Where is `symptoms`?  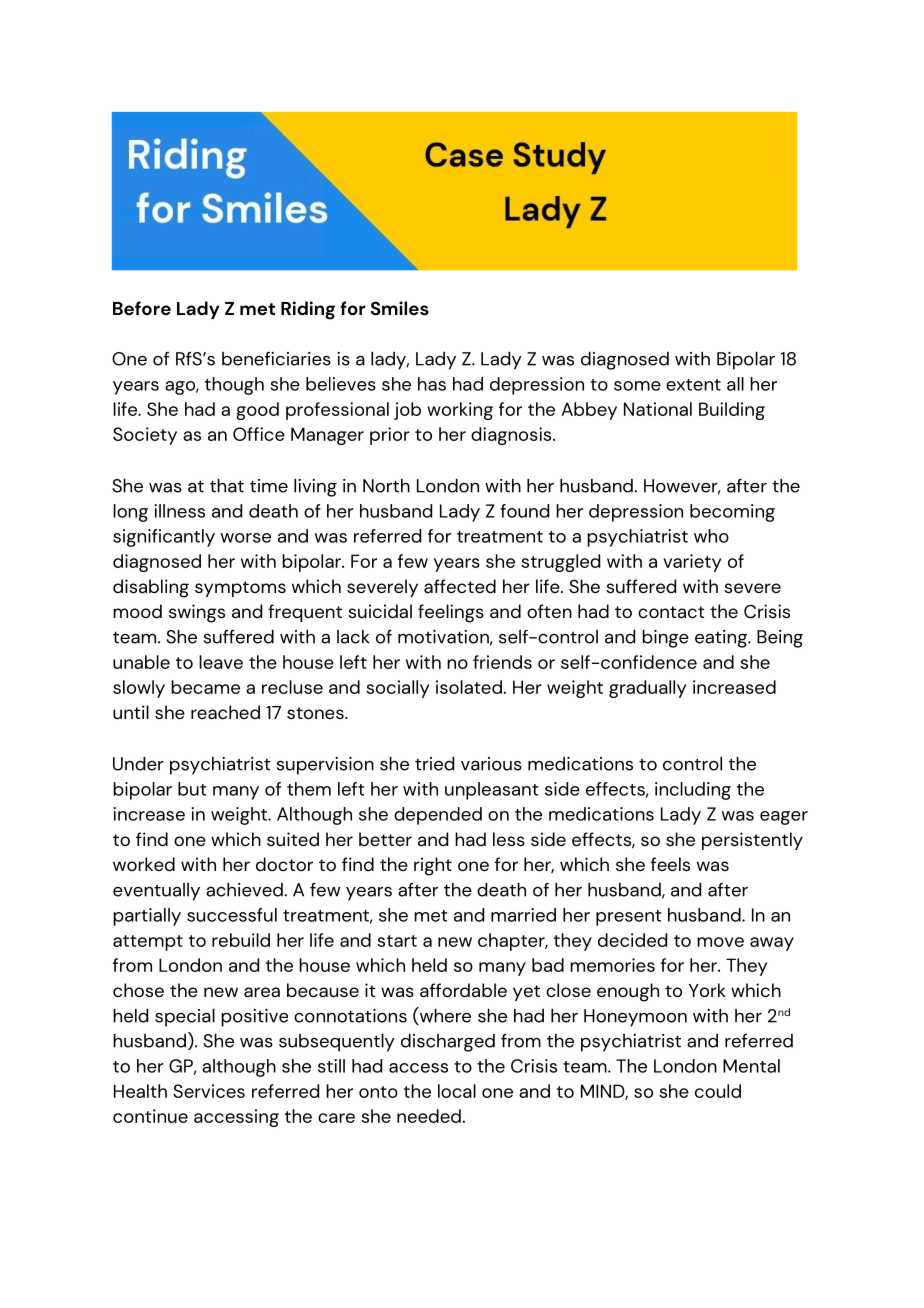 symptoms is located at coordinates (240, 589).
